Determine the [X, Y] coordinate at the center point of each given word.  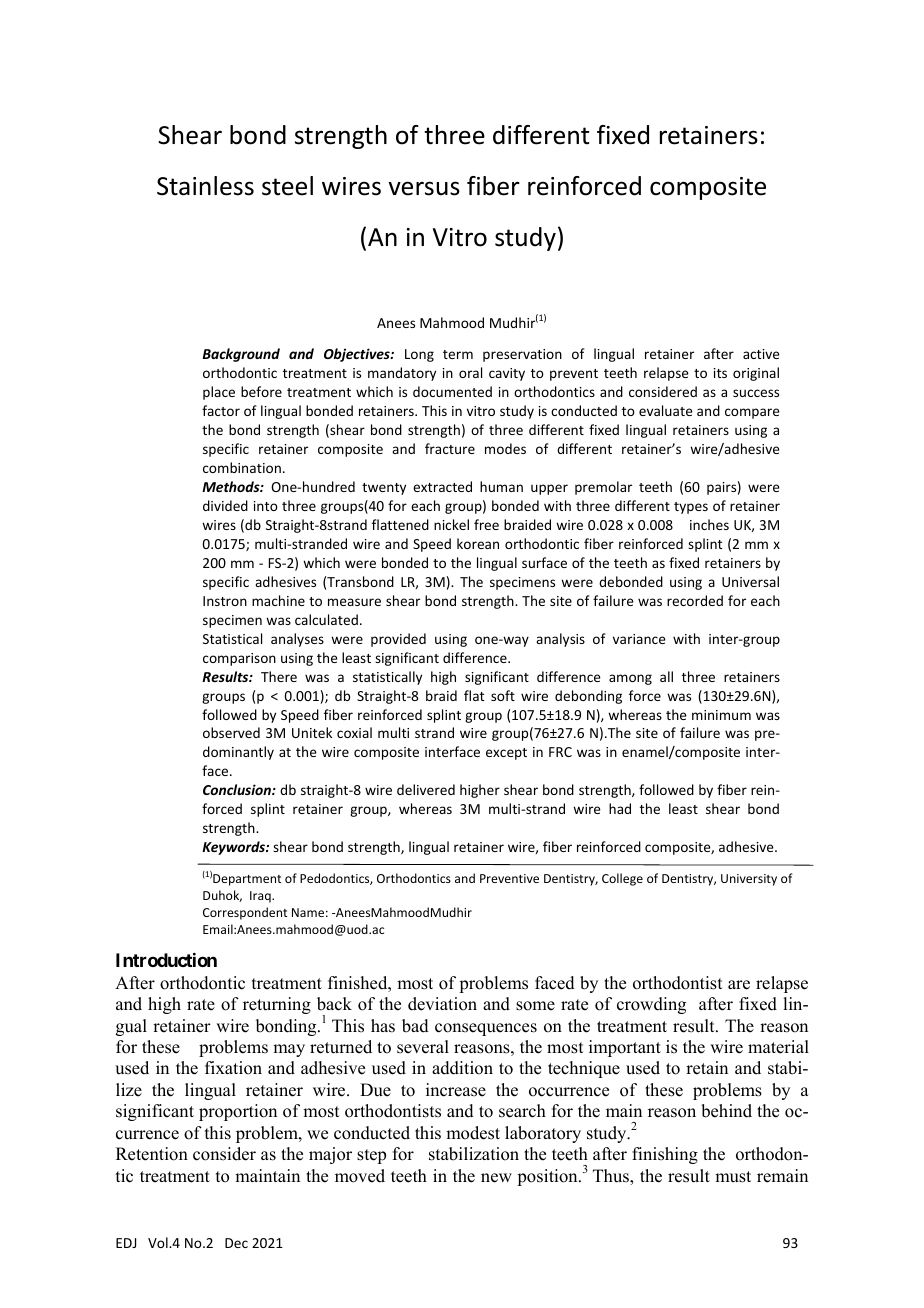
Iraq [261, 897]
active [761, 354]
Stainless [205, 186]
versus [424, 188]
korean [478, 543]
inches [709, 524]
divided [225, 505]
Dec [236, 1243]
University [749, 880]
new [496, 1178]
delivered [426, 789]
